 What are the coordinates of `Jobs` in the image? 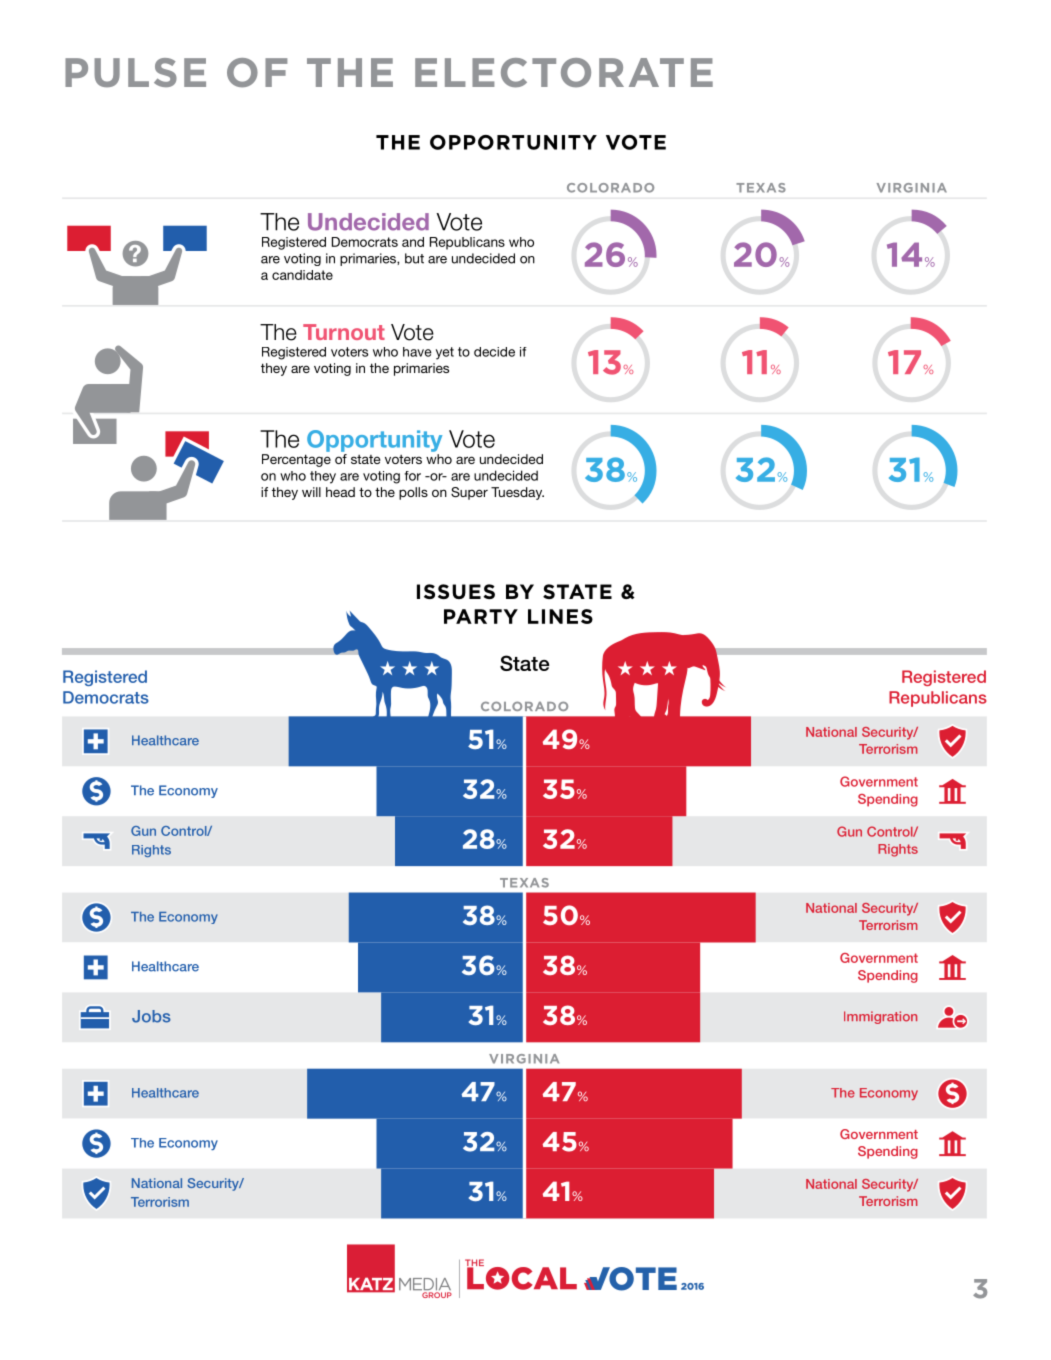 It's located at (151, 1016).
